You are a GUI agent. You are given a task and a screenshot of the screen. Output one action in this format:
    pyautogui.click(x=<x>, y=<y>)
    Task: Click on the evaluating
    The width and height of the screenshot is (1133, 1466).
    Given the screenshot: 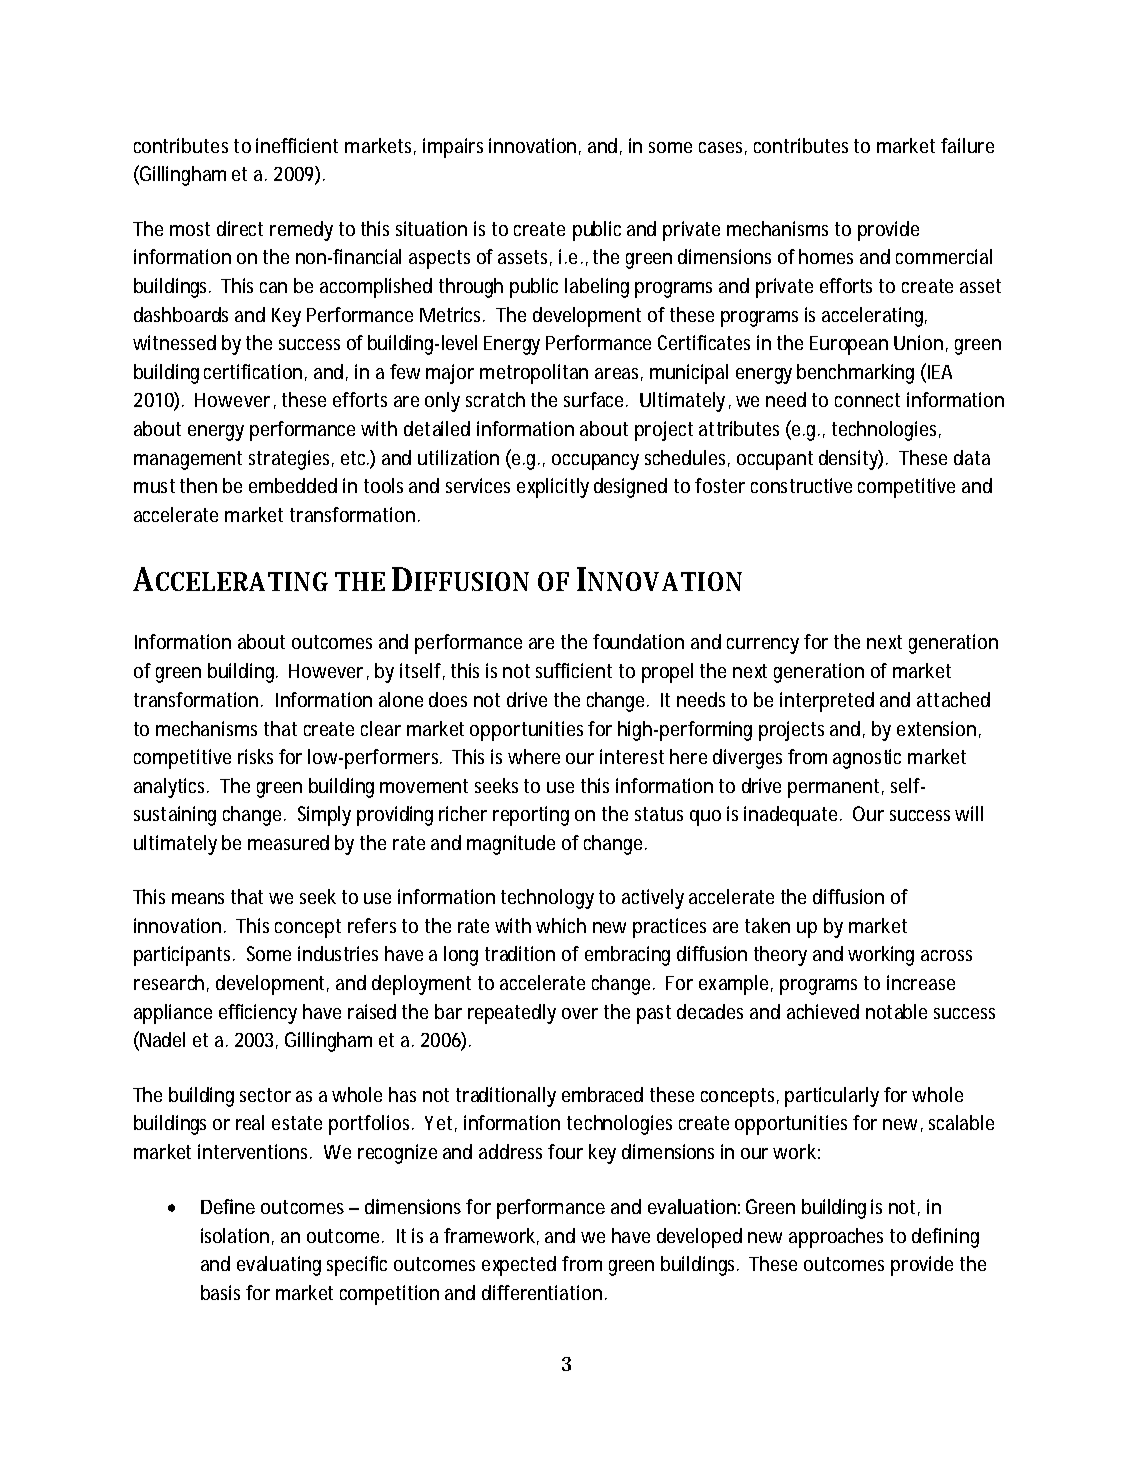 What is the action you would take?
    pyautogui.click(x=279, y=1266)
